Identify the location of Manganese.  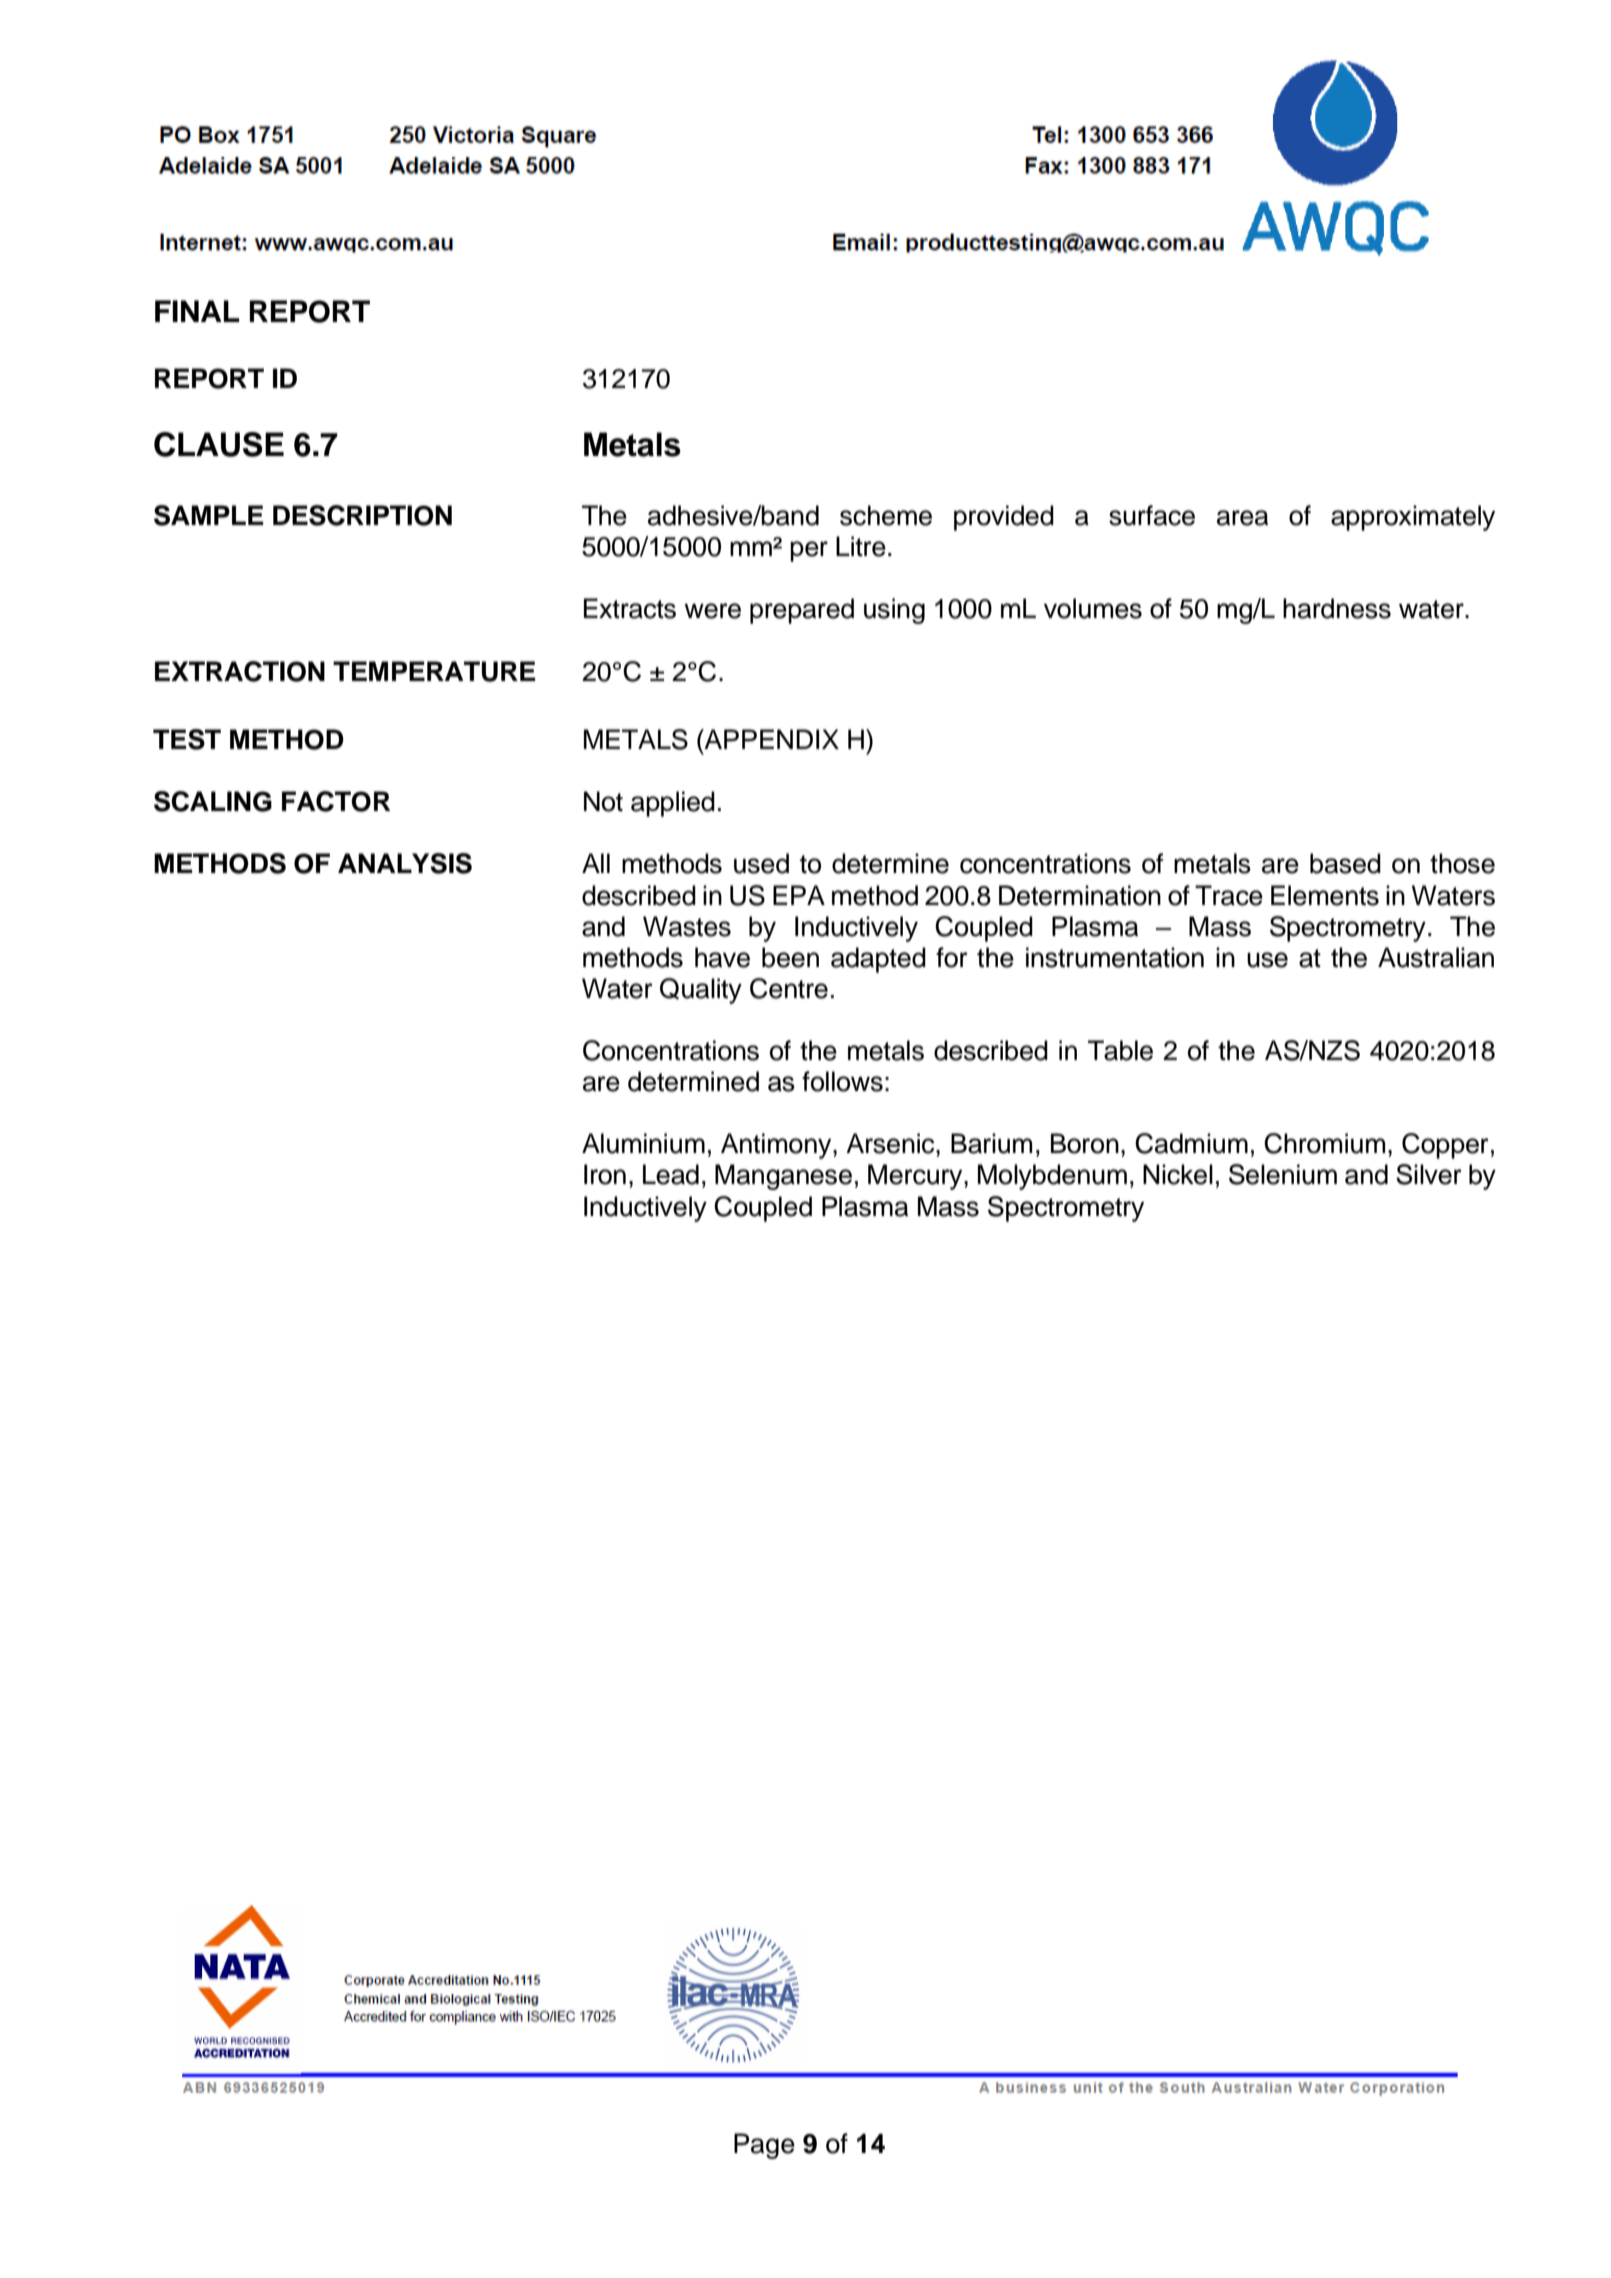
(783, 1177).
